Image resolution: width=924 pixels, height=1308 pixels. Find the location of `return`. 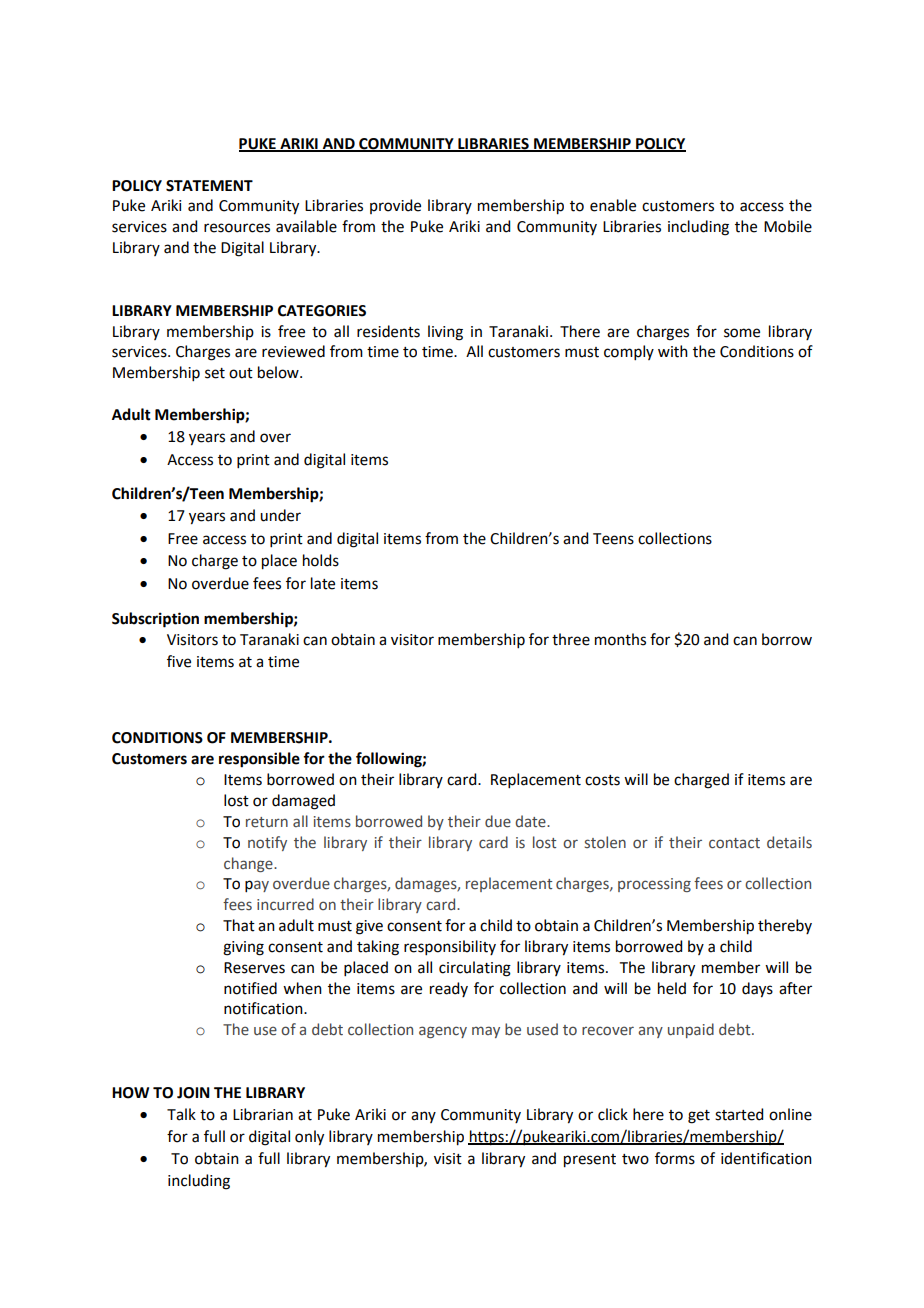

return is located at coordinates (267, 822).
